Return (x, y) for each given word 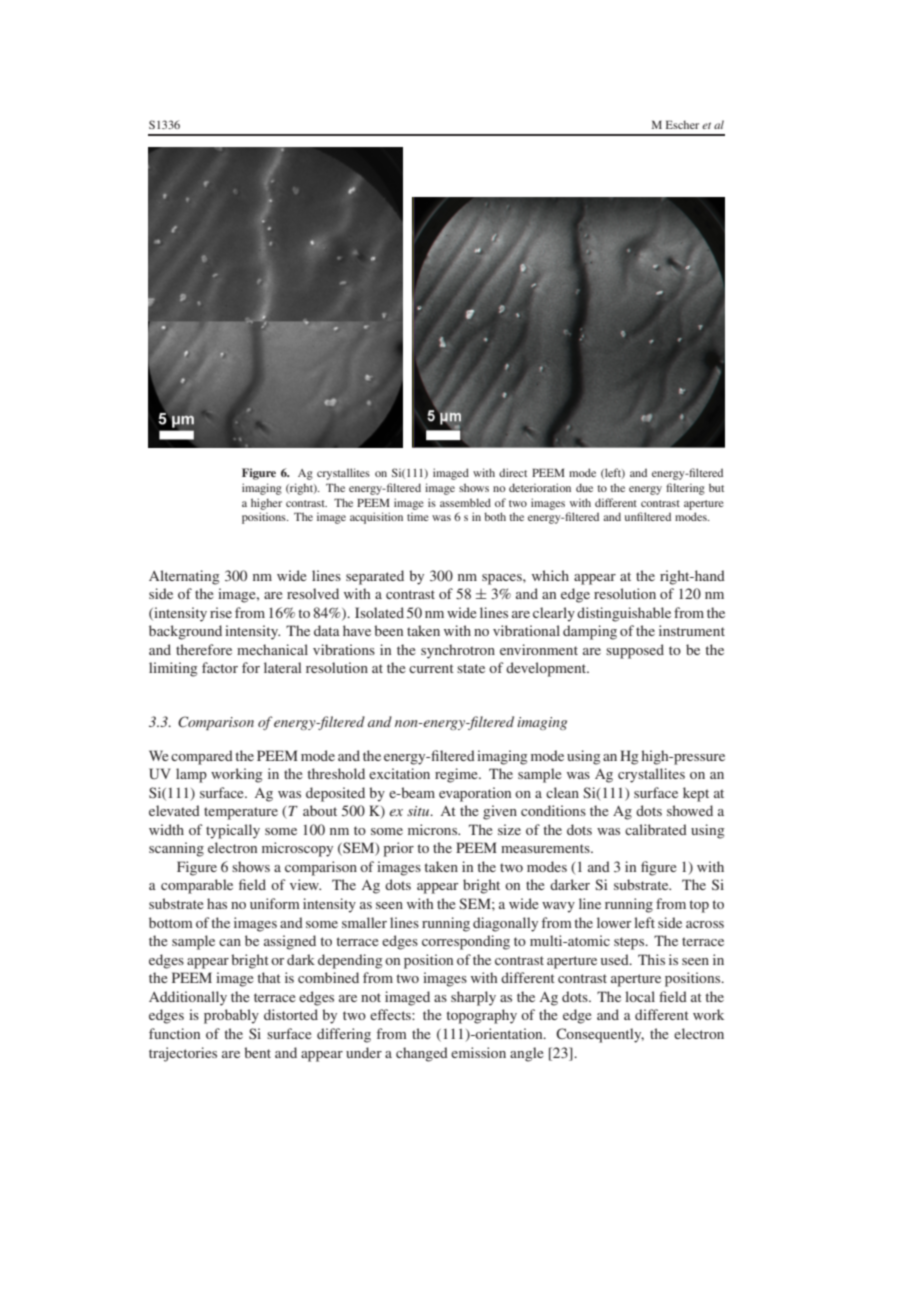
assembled (465, 502)
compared (202, 757)
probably (231, 1016)
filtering (685, 489)
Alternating (184, 577)
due (584, 487)
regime (457, 775)
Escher (682, 124)
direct (513, 472)
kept (696, 794)
